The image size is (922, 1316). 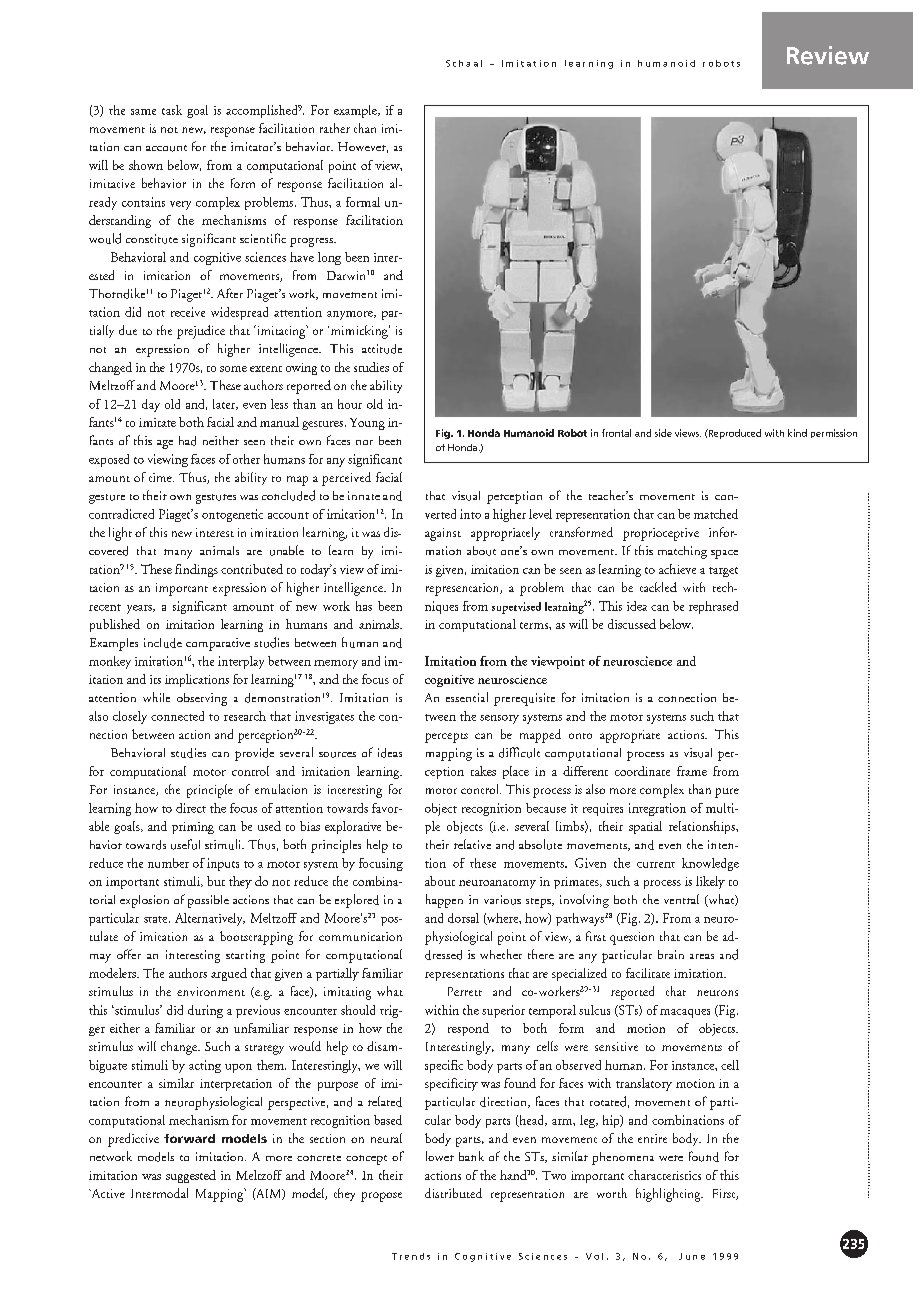 What do you see at coordinates (172, 110) in the page?
I see `task` at bounding box center [172, 110].
